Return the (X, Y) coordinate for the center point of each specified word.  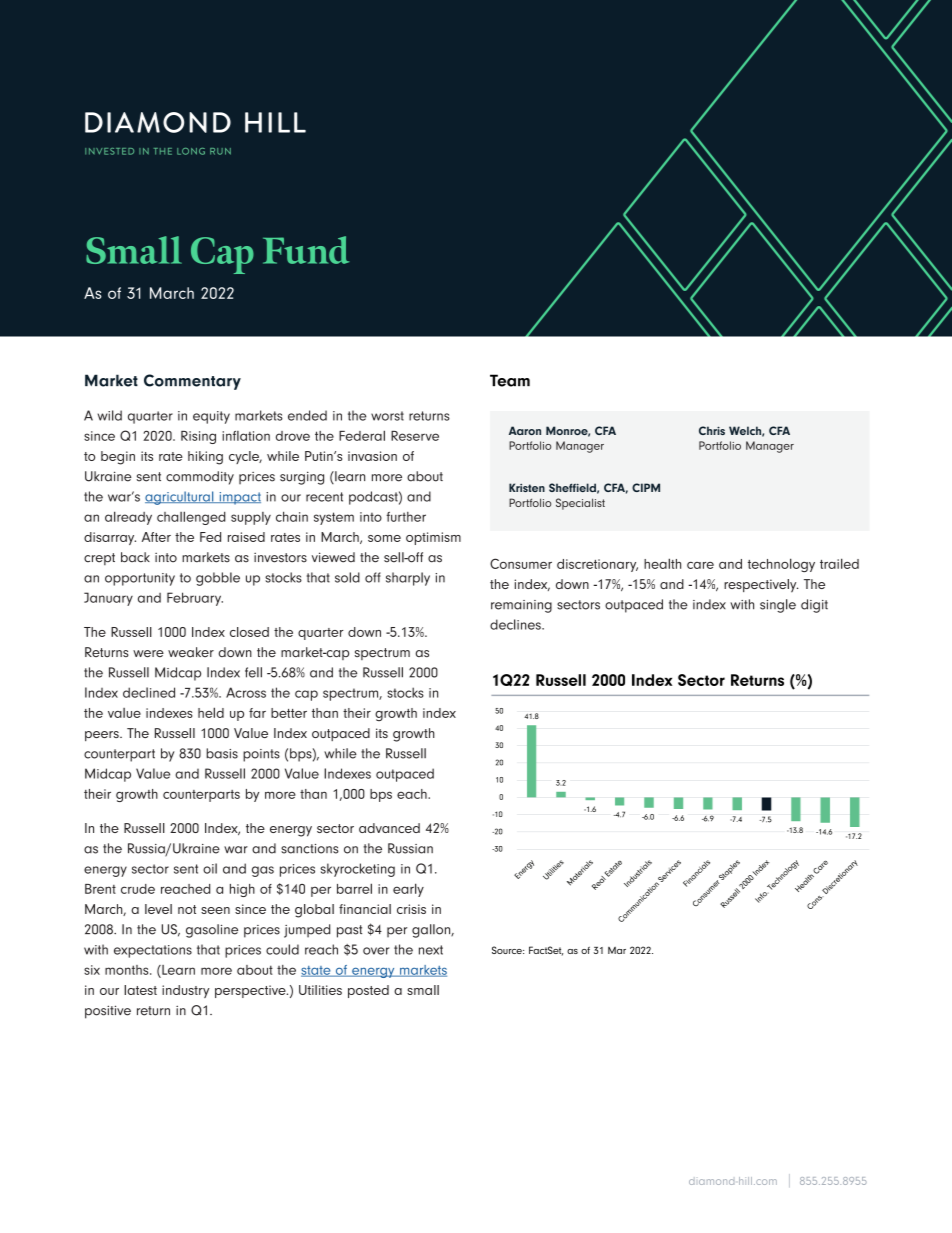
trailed (839, 563)
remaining (521, 606)
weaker (191, 652)
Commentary (192, 382)
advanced (389, 828)
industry (186, 991)
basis (222, 753)
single (778, 606)
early (408, 890)
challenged (191, 518)
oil (210, 868)
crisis (411, 909)
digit (814, 606)
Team (510, 380)
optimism (433, 538)
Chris (712, 430)
